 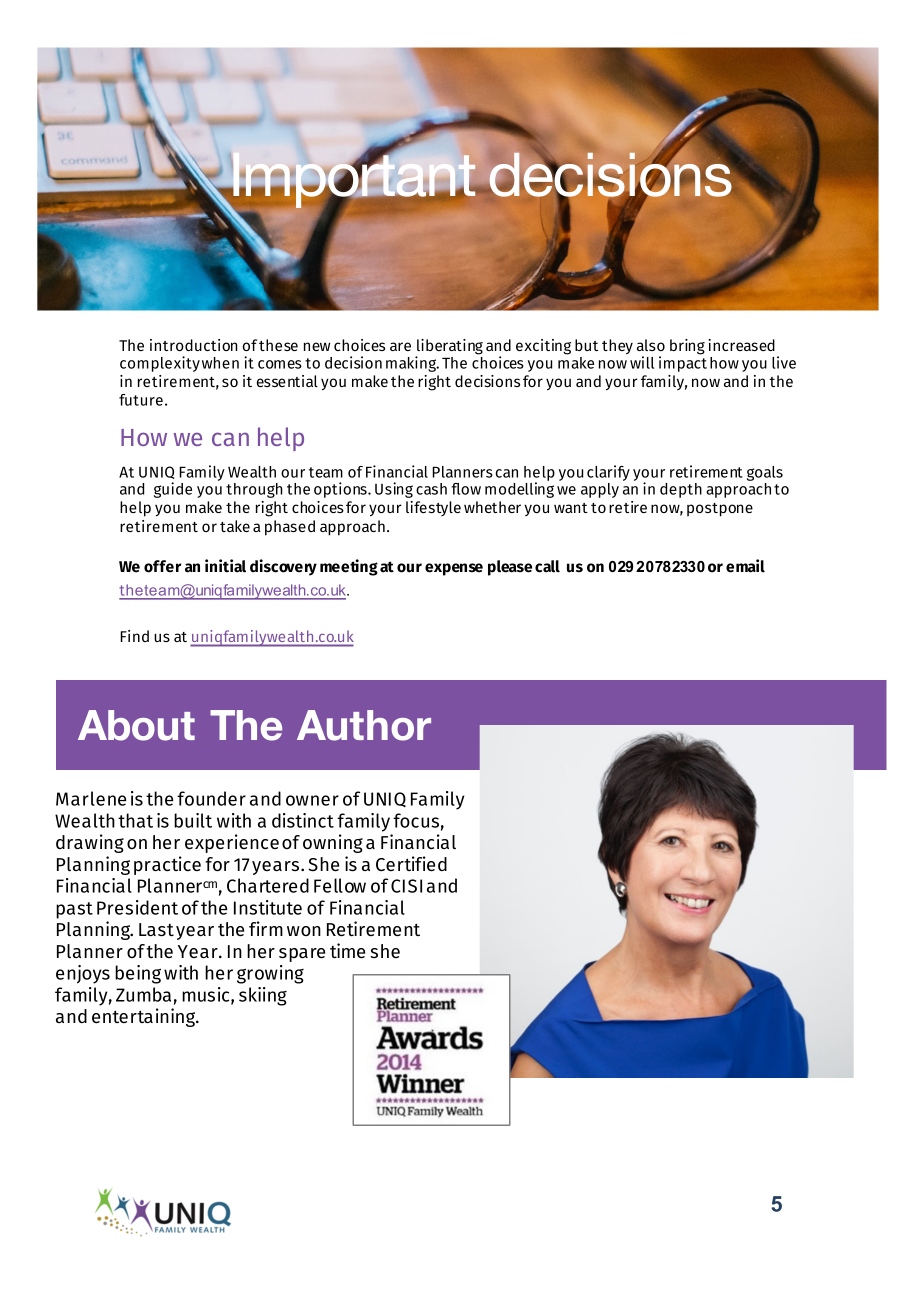 What do you see at coordinates (347, 951) in the image?
I see `time` at bounding box center [347, 951].
